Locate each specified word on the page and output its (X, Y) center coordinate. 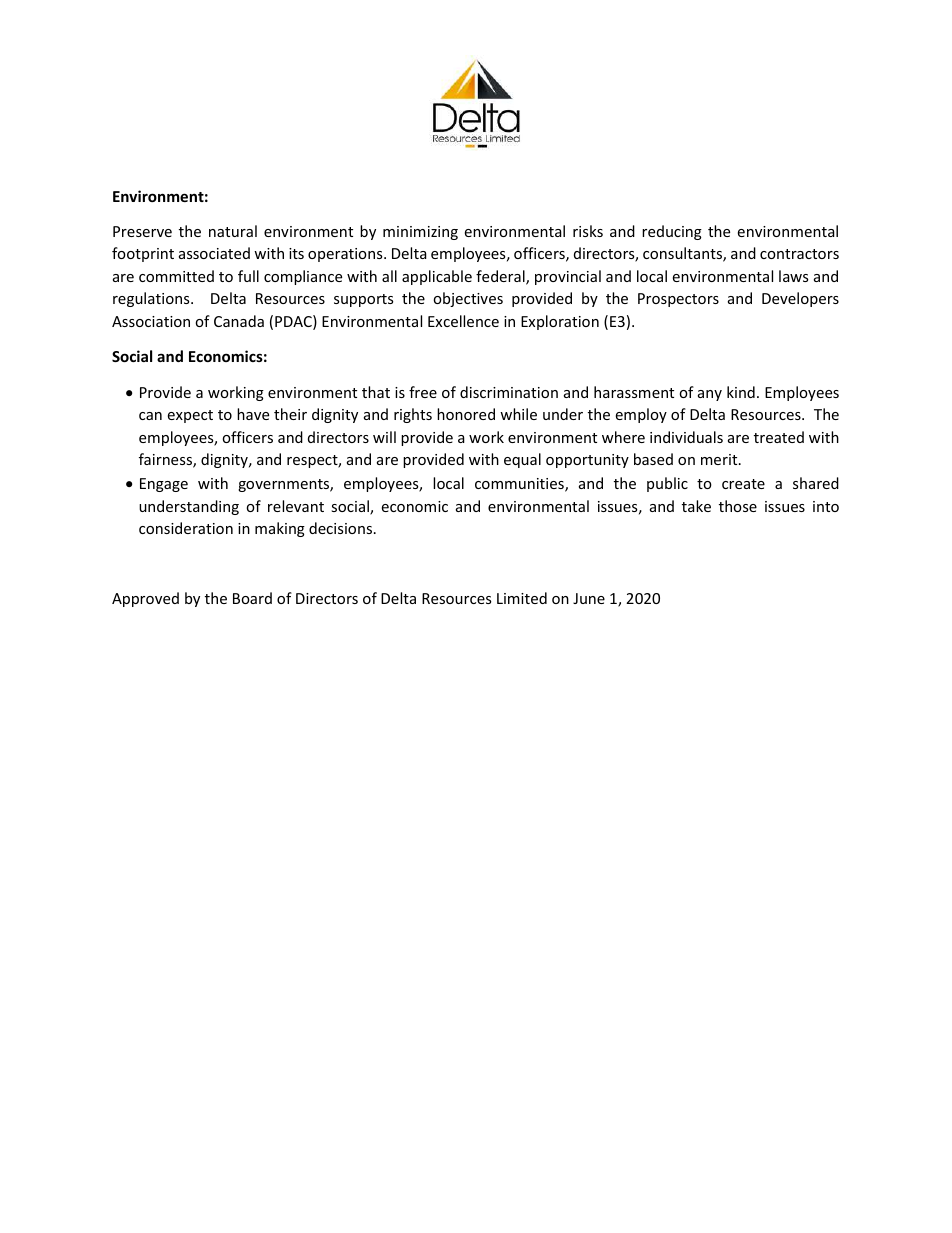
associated (214, 253)
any (710, 395)
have (253, 414)
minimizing (420, 233)
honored (466, 414)
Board (252, 598)
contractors (799, 254)
